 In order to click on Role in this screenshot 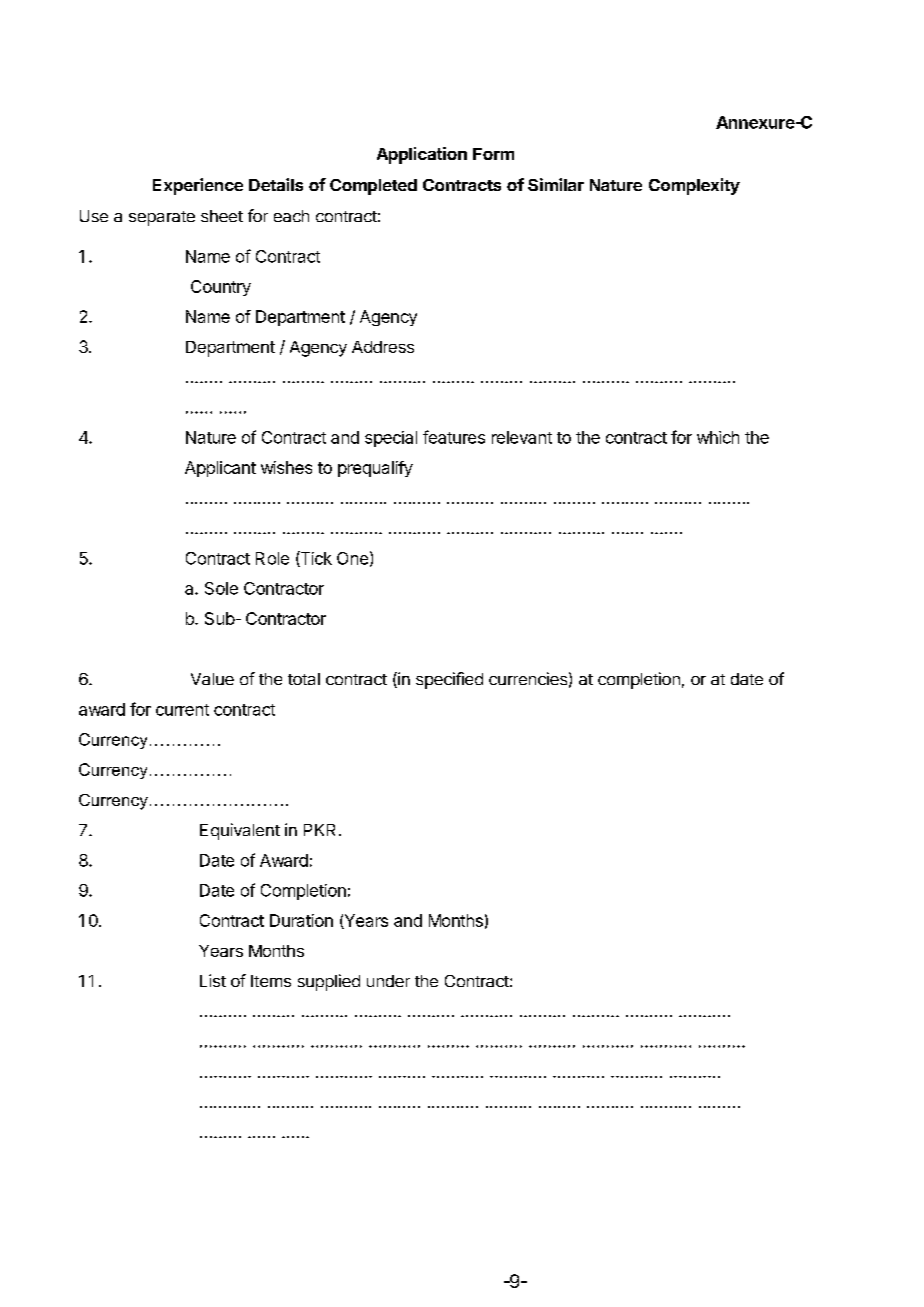, I will do `click(272, 558)`.
